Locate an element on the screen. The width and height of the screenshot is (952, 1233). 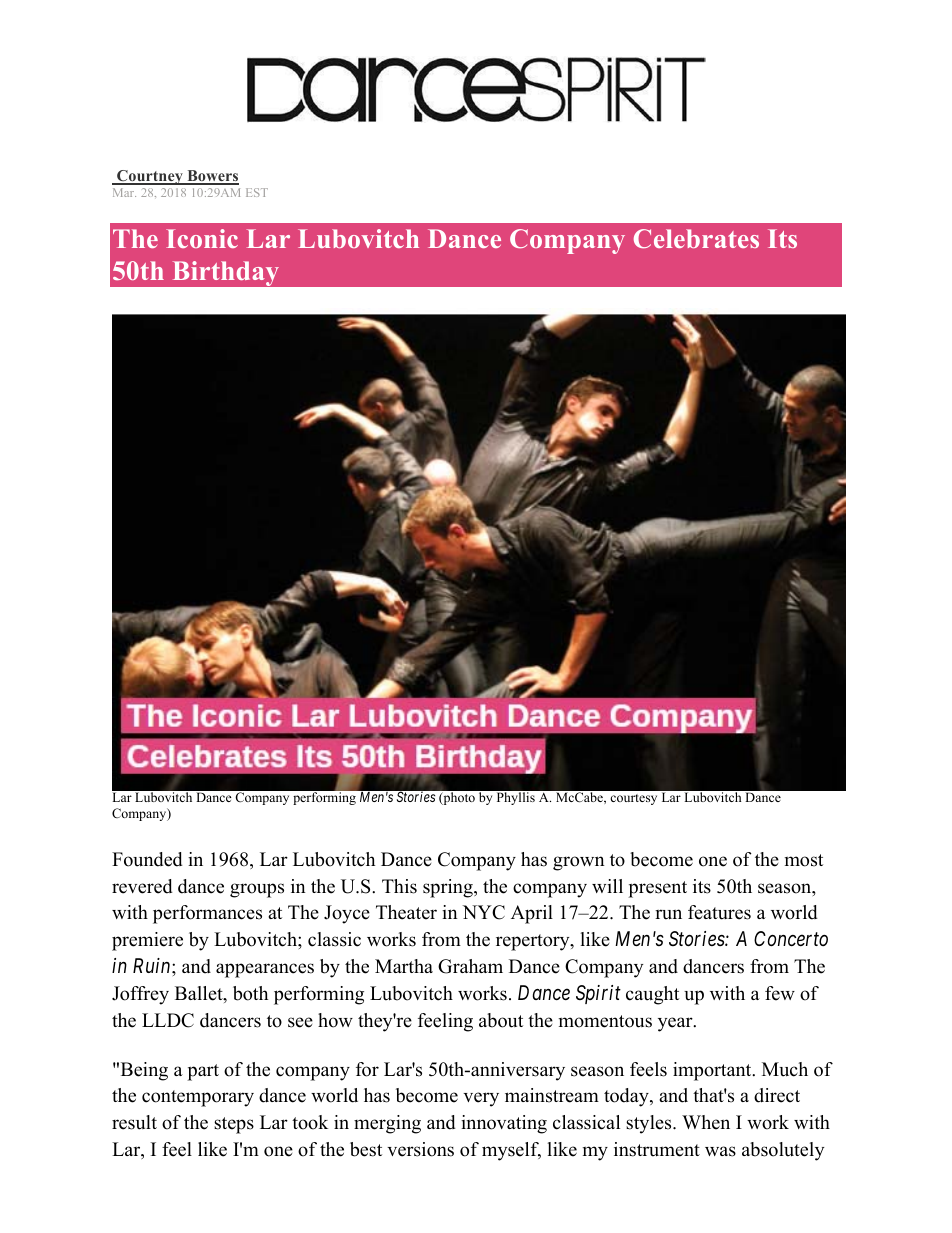
very is located at coordinates (481, 1099).
